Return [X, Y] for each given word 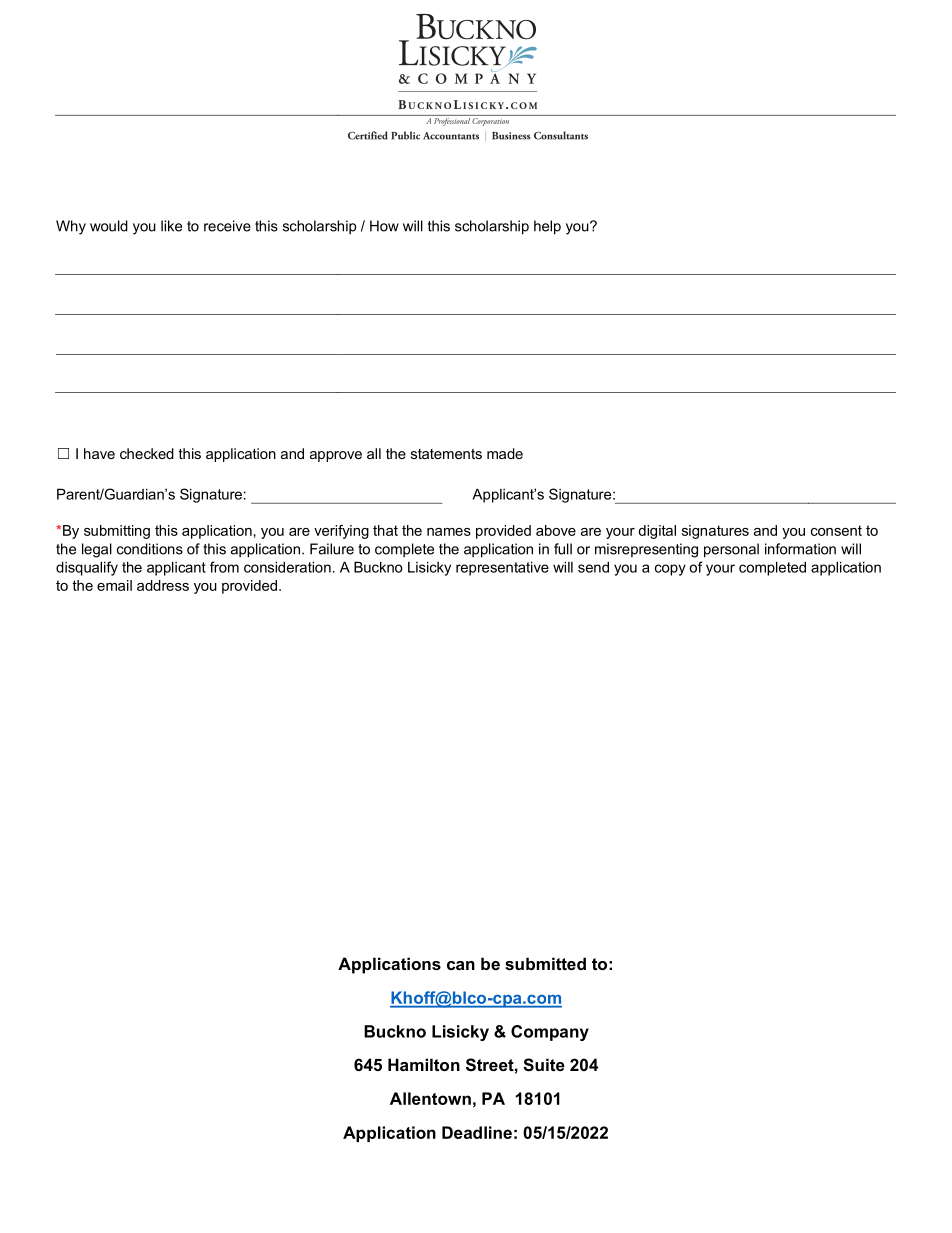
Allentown [430, 1098]
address [163, 585]
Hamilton [424, 1064]
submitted [545, 963]
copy [670, 570]
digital [657, 532]
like [171, 226]
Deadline [477, 1132]
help [547, 227]
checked [147, 453]
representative [502, 568]
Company [550, 1033]
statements [446, 454]
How [384, 226]
